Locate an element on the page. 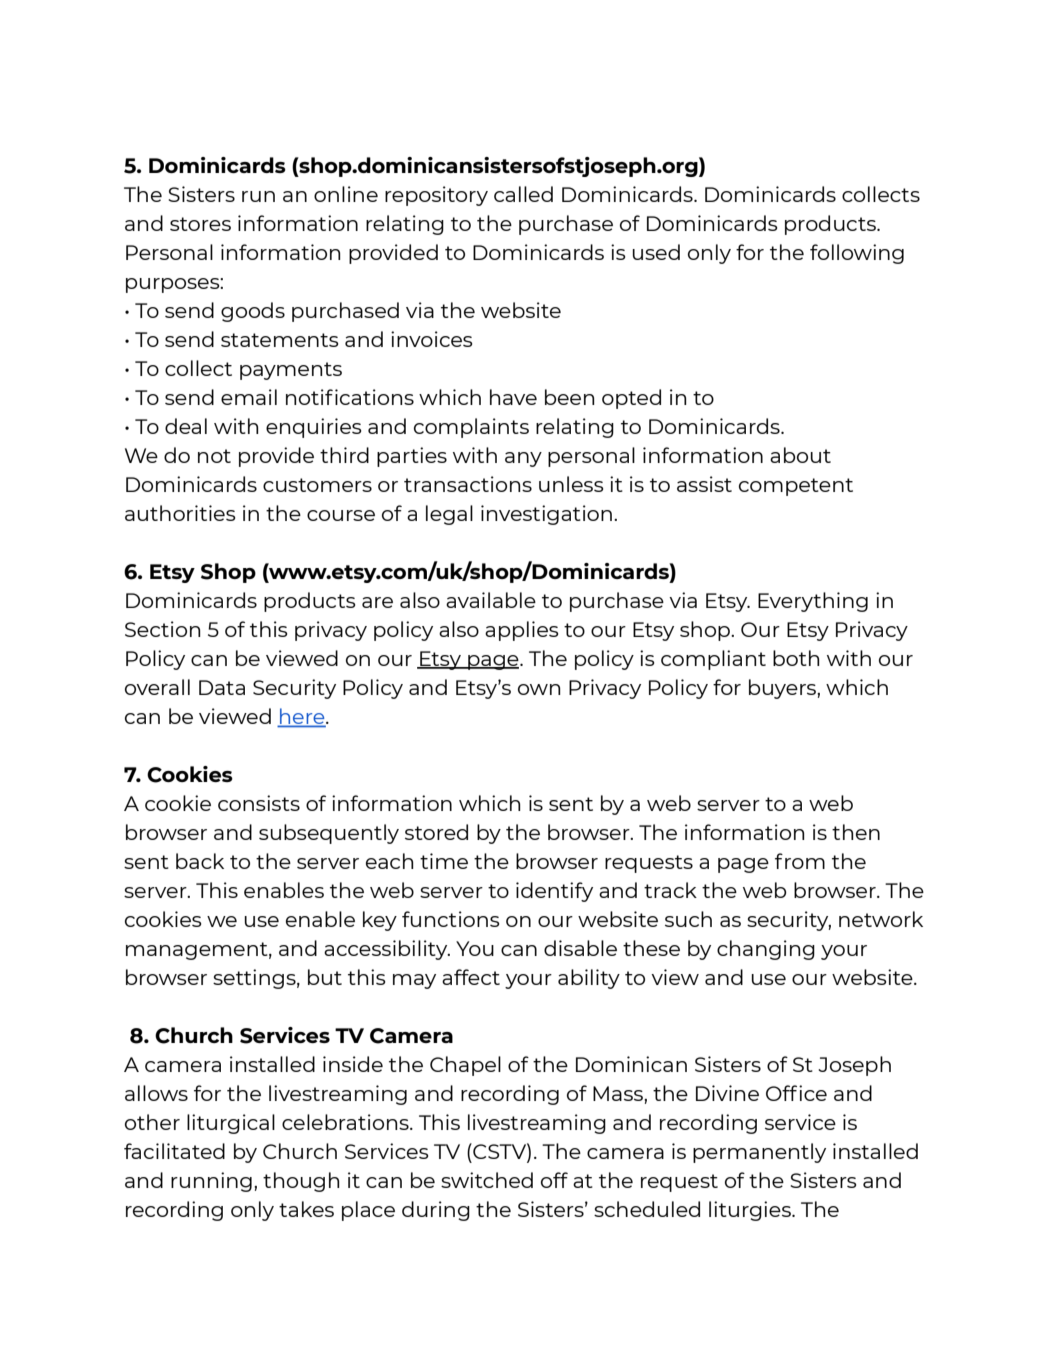  following is located at coordinates (857, 254).
